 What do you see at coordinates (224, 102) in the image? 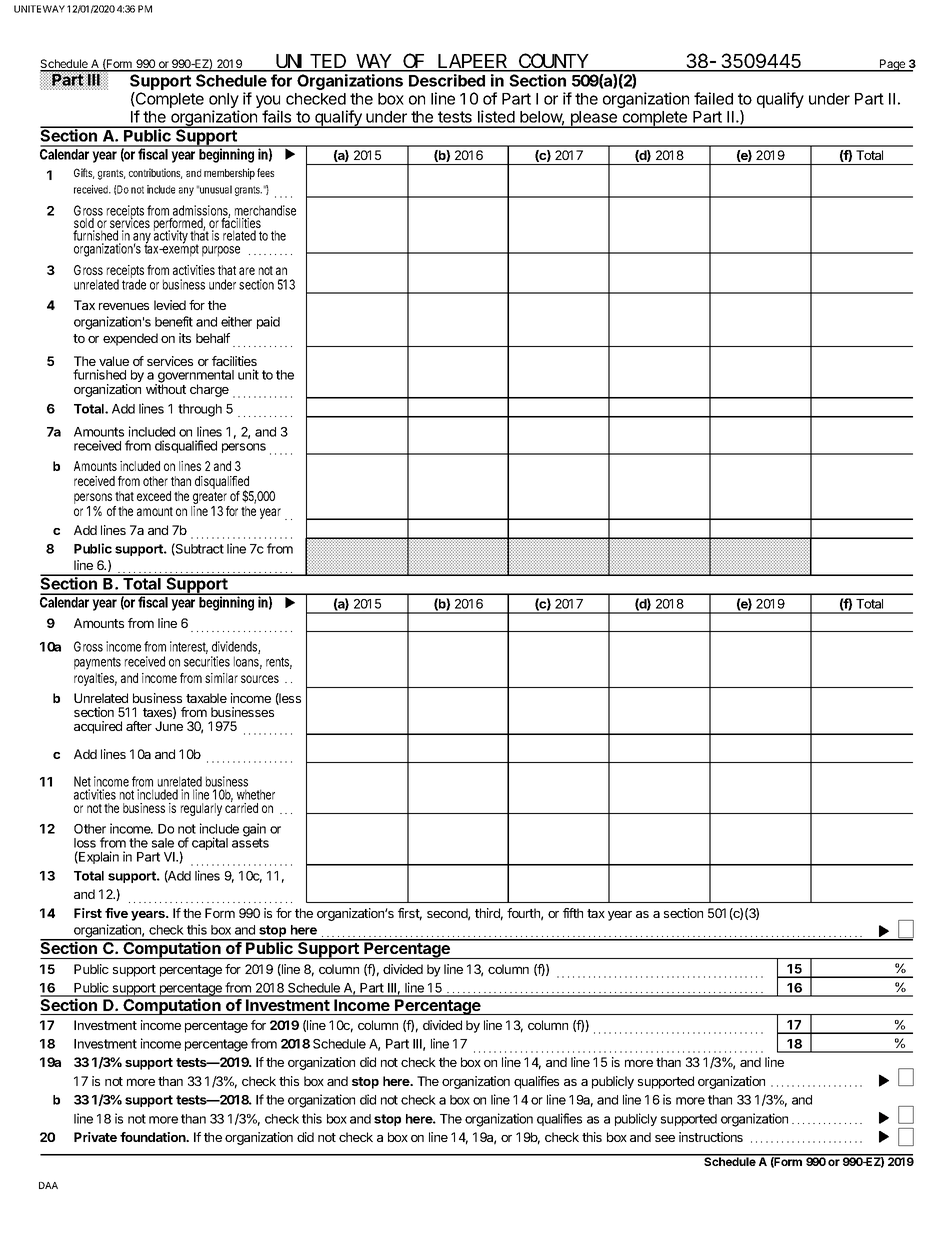
I see `only` at bounding box center [224, 102].
